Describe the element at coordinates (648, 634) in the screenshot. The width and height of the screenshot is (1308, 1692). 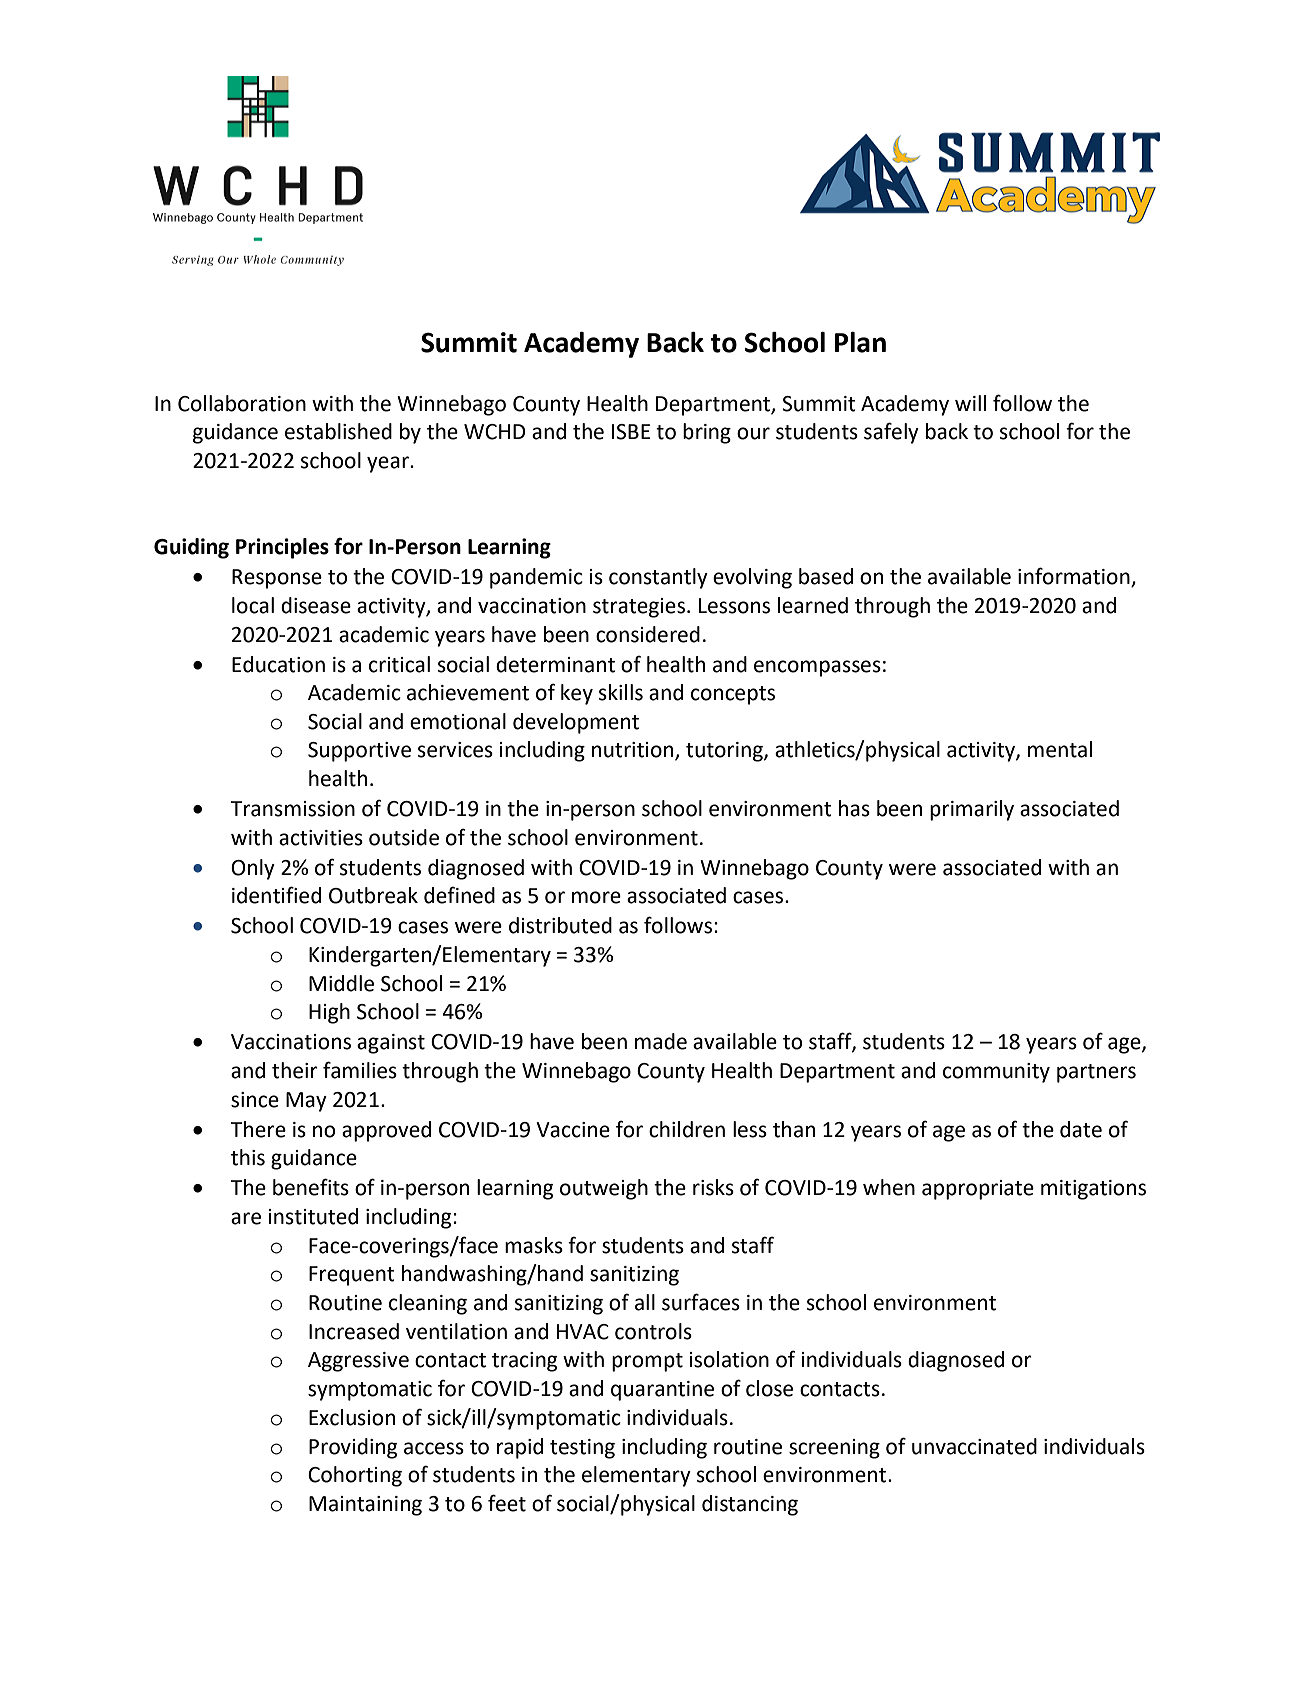
I see `considered` at that location.
